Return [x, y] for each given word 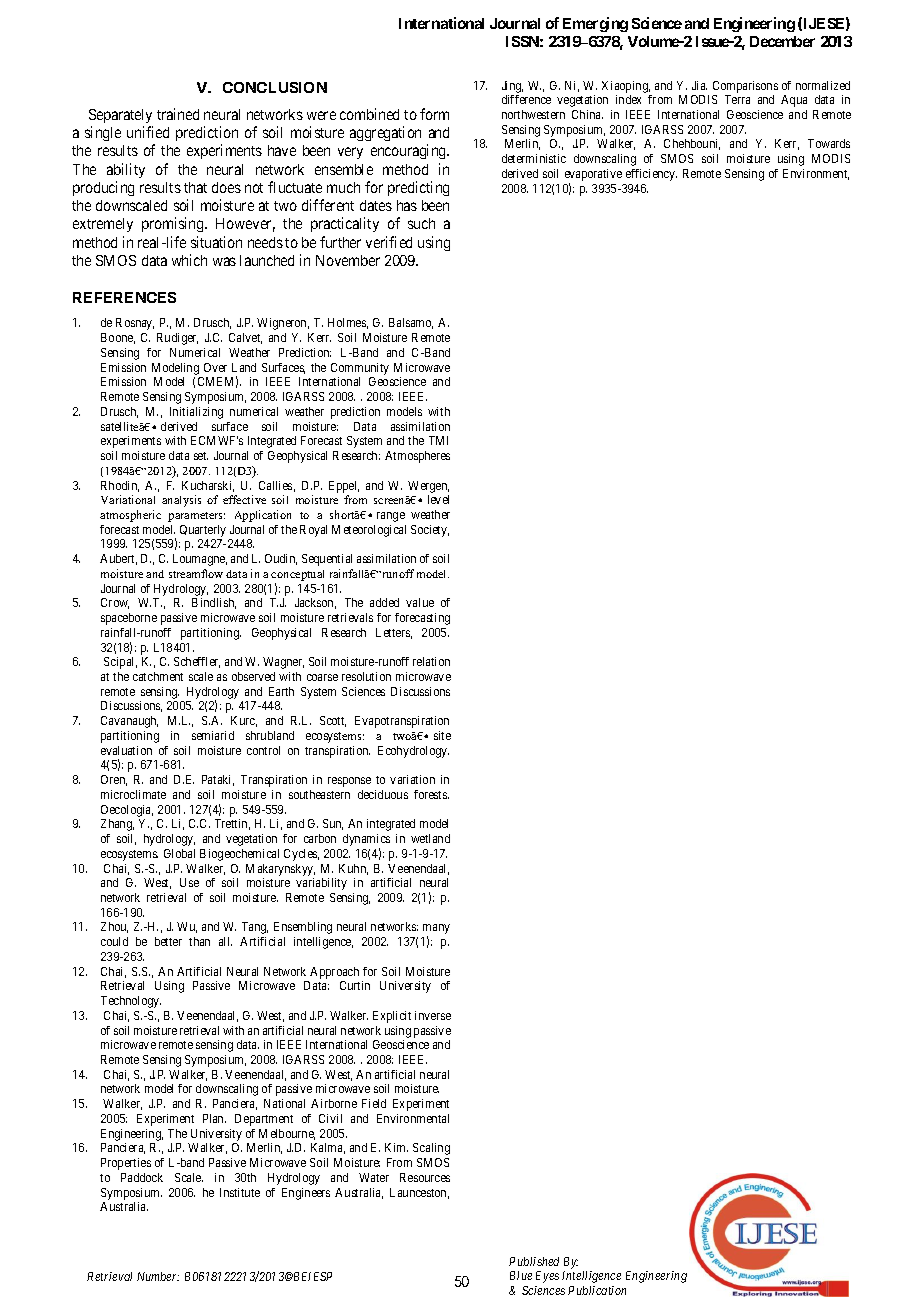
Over [215, 367]
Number [158, 1276]
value [420, 602]
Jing [512, 87]
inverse [433, 1015]
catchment [158, 676]
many [436, 930]
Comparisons [745, 87]
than [199, 941]
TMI [438, 440]
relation [431, 661]
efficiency [651, 175]
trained [178, 114]
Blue [521, 1275]
